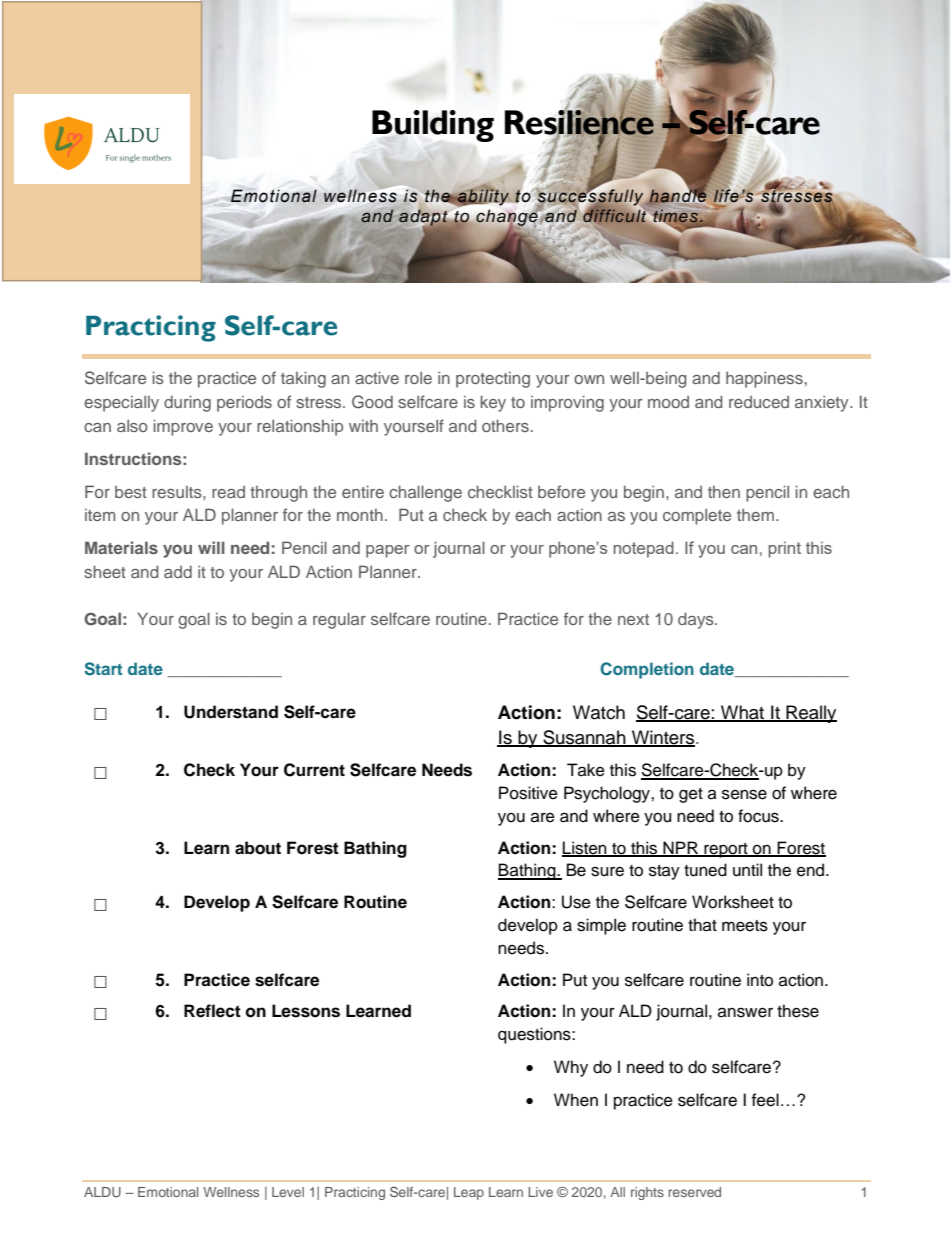 The width and height of the screenshot is (952, 1233). Describe the element at coordinates (469, 1193) in the screenshot. I see `Leap` at that location.
